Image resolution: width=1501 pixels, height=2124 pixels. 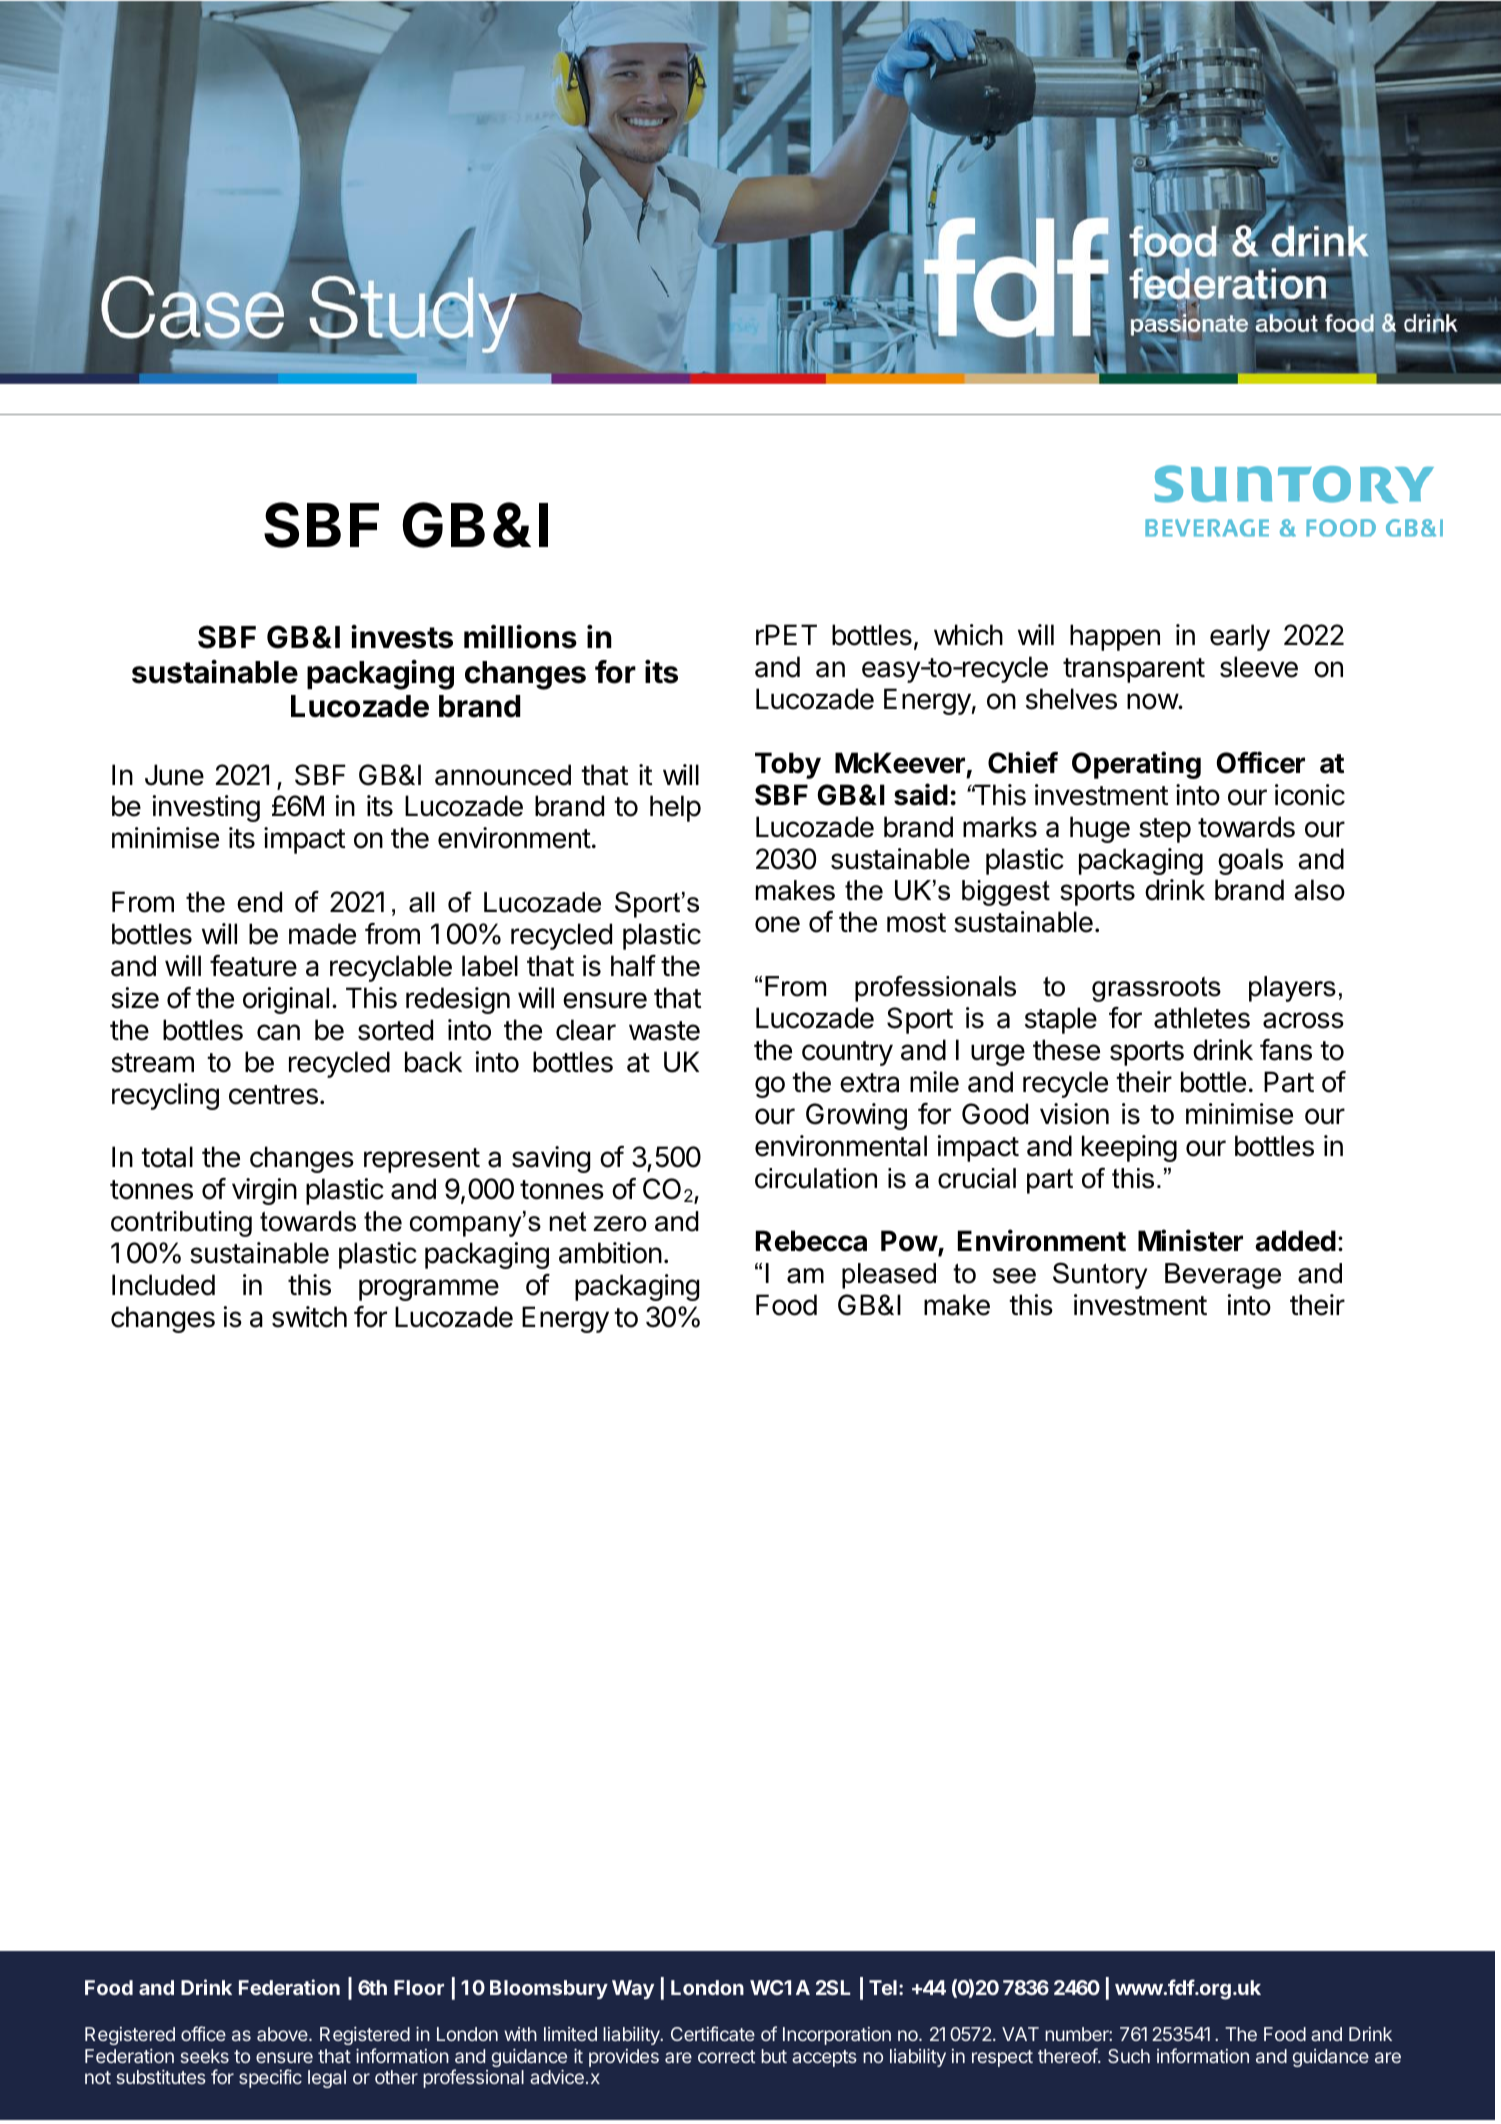 I want to click on Certificate, so click(x=713, y=2033).
